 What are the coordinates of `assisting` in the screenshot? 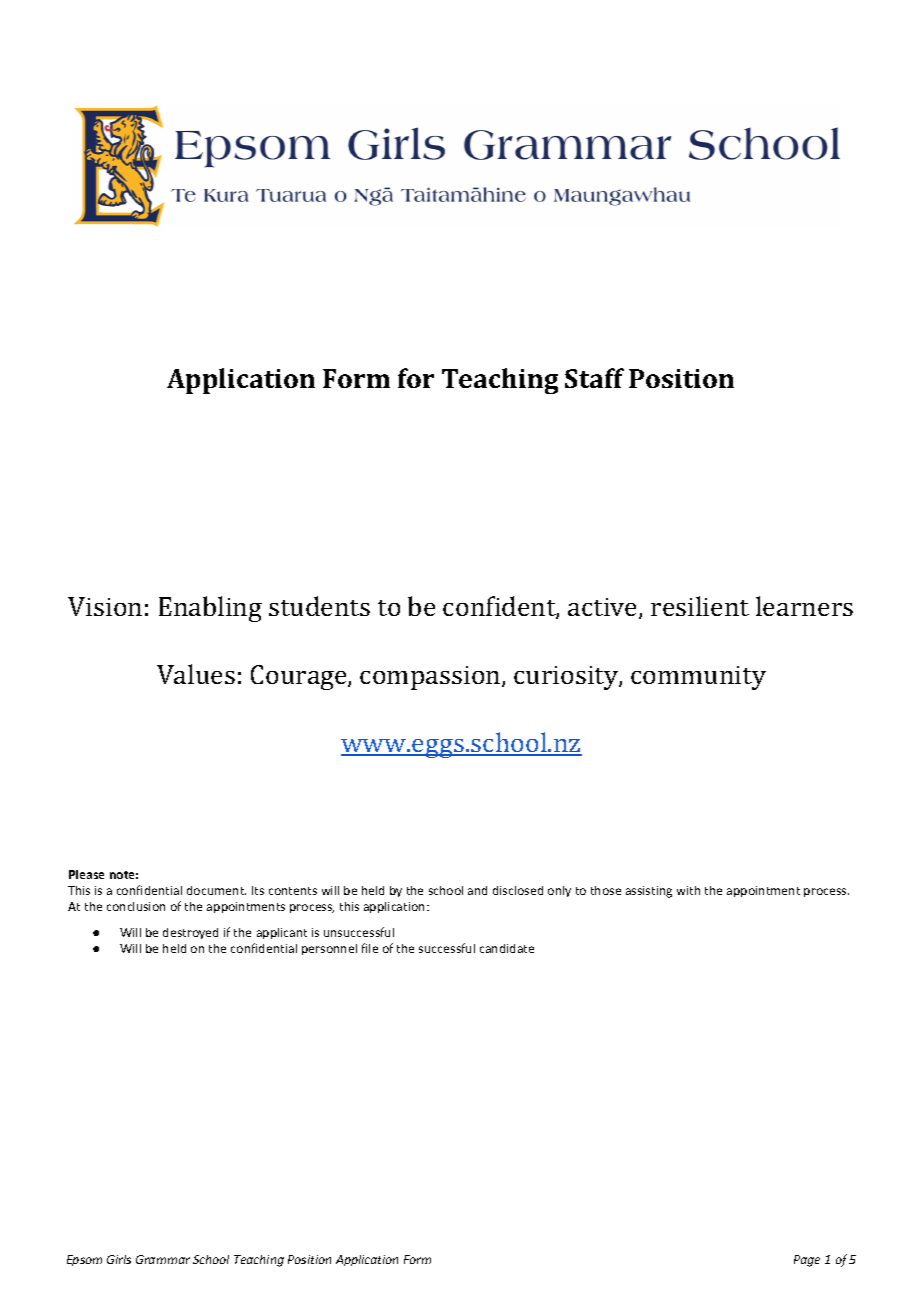 It's located at (649, 892).
